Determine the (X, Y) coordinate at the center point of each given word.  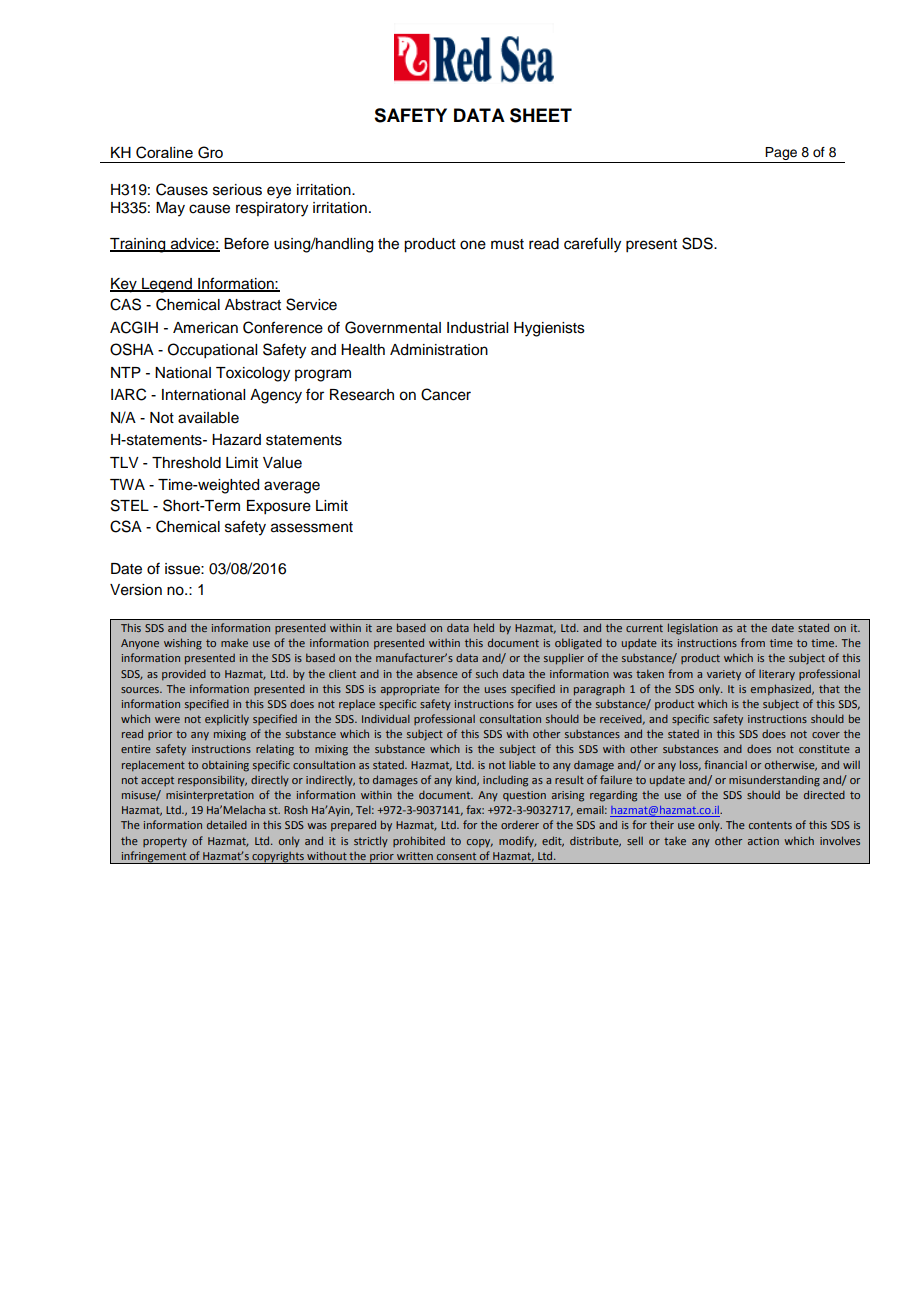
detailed (227, 824)
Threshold (186, 463)
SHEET (541, 115)
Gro (210, 152)
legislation (693, 629)
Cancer (446, 394)
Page (782, 155)
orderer (520, 824)
